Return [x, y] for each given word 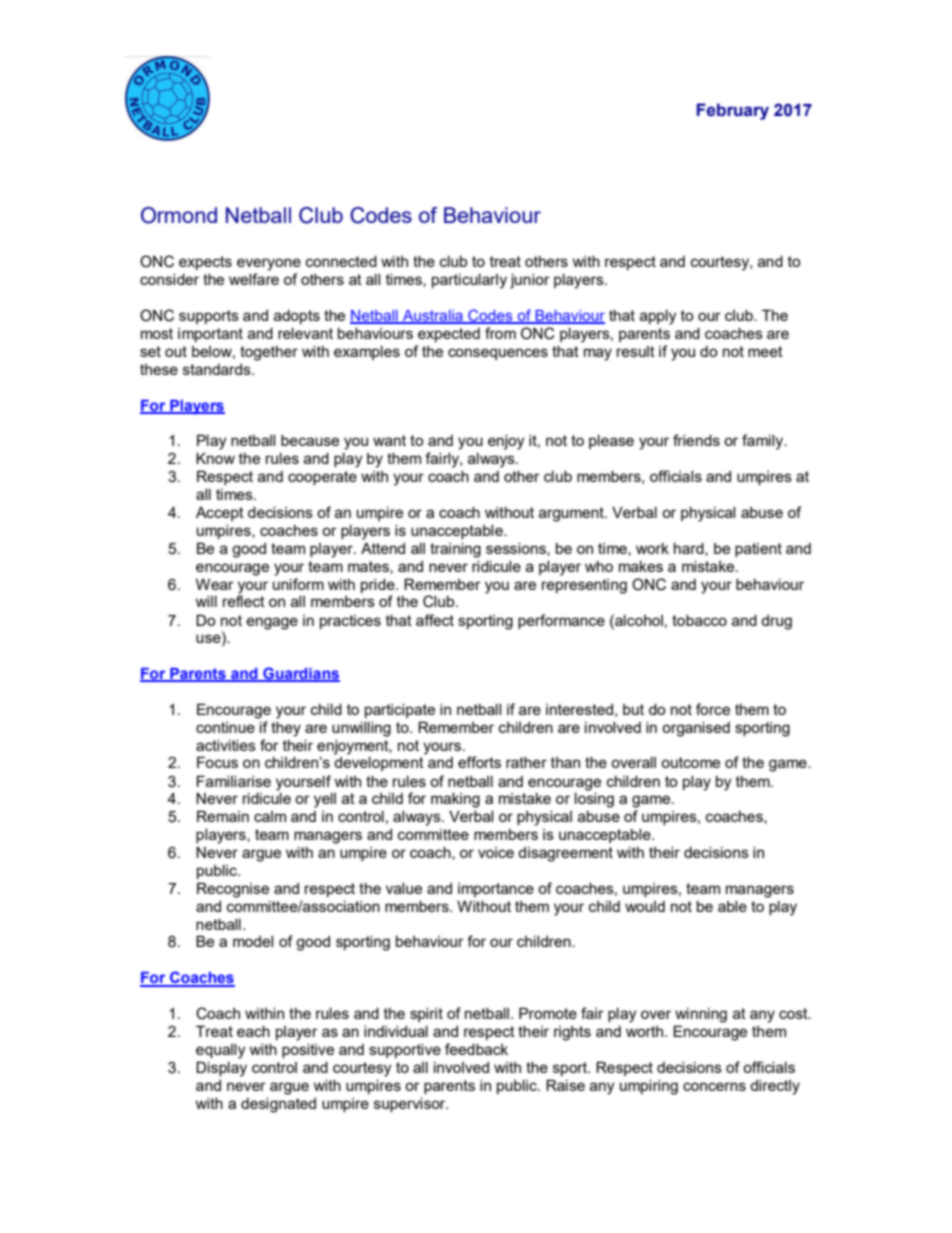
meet [765, 351]
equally [220, 1051]
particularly [469, 281]
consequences [498, 354]
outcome [690, 762]
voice [496, 852]
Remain [223, 816]
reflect [244, 601]
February [733, 111]
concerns [714, 1086]
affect [435, 620]
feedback [476, 1049]
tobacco [699, 620]
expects [205, 263]
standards [218, 369]
